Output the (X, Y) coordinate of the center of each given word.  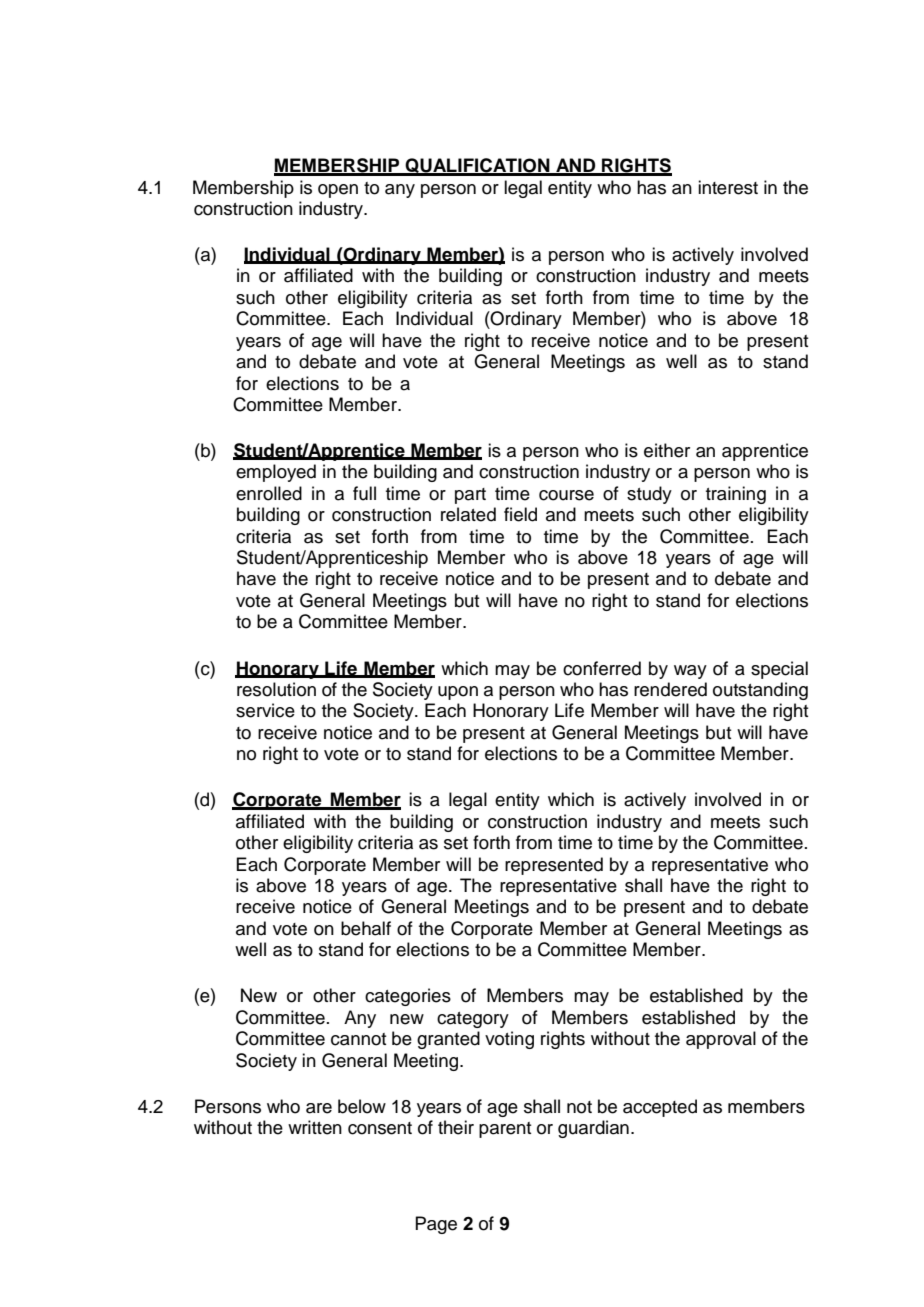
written (315, 1127)
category (473, 1020)
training (736, 495)
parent (505, 1130)
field (520, 514)
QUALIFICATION (477, 167)
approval (721, 1040)
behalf (366, 928)
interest (728, 187)
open (338, 191)
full (364, 493)
